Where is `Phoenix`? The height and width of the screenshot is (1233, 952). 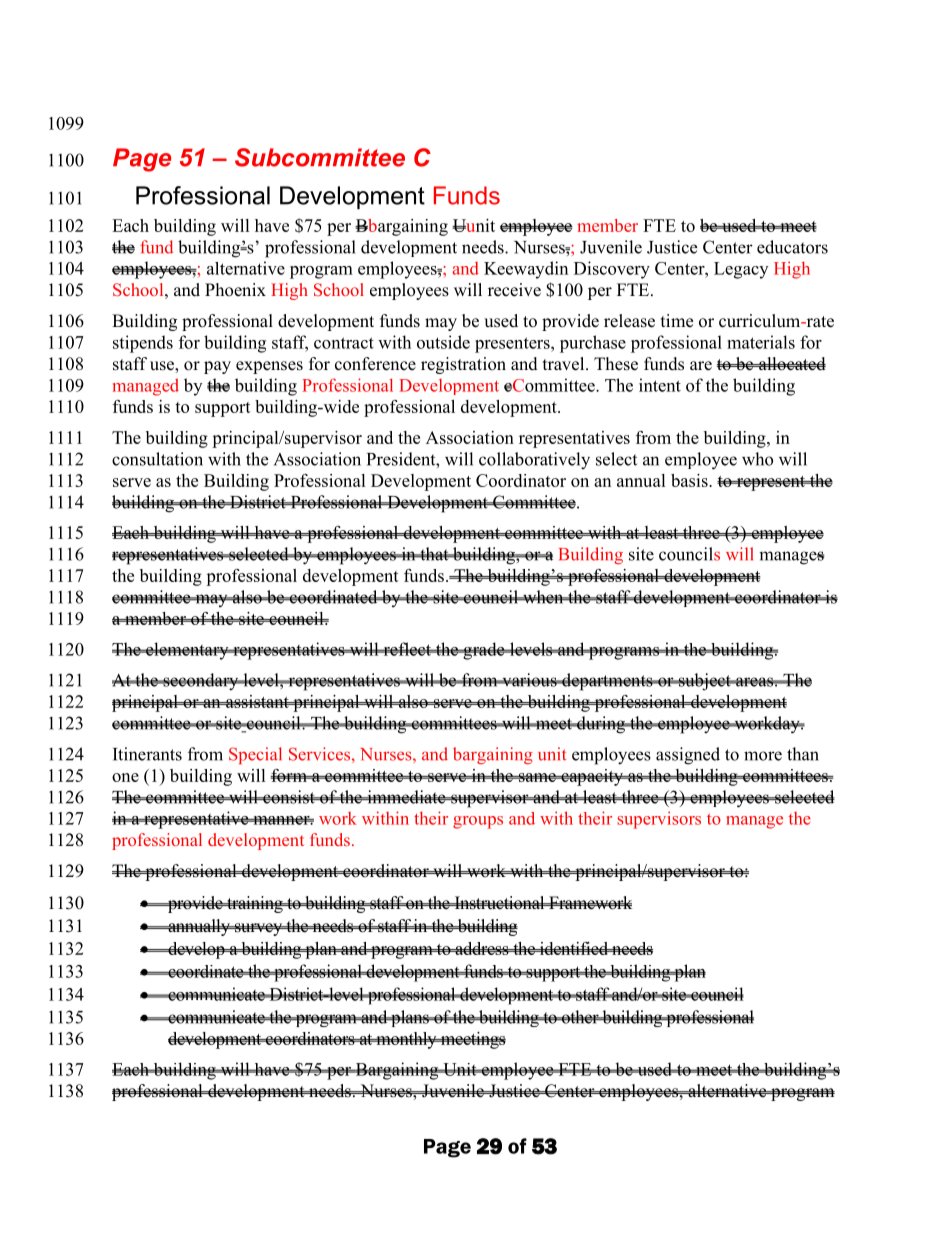 Phoenix is located at coordinates (235, 290).
